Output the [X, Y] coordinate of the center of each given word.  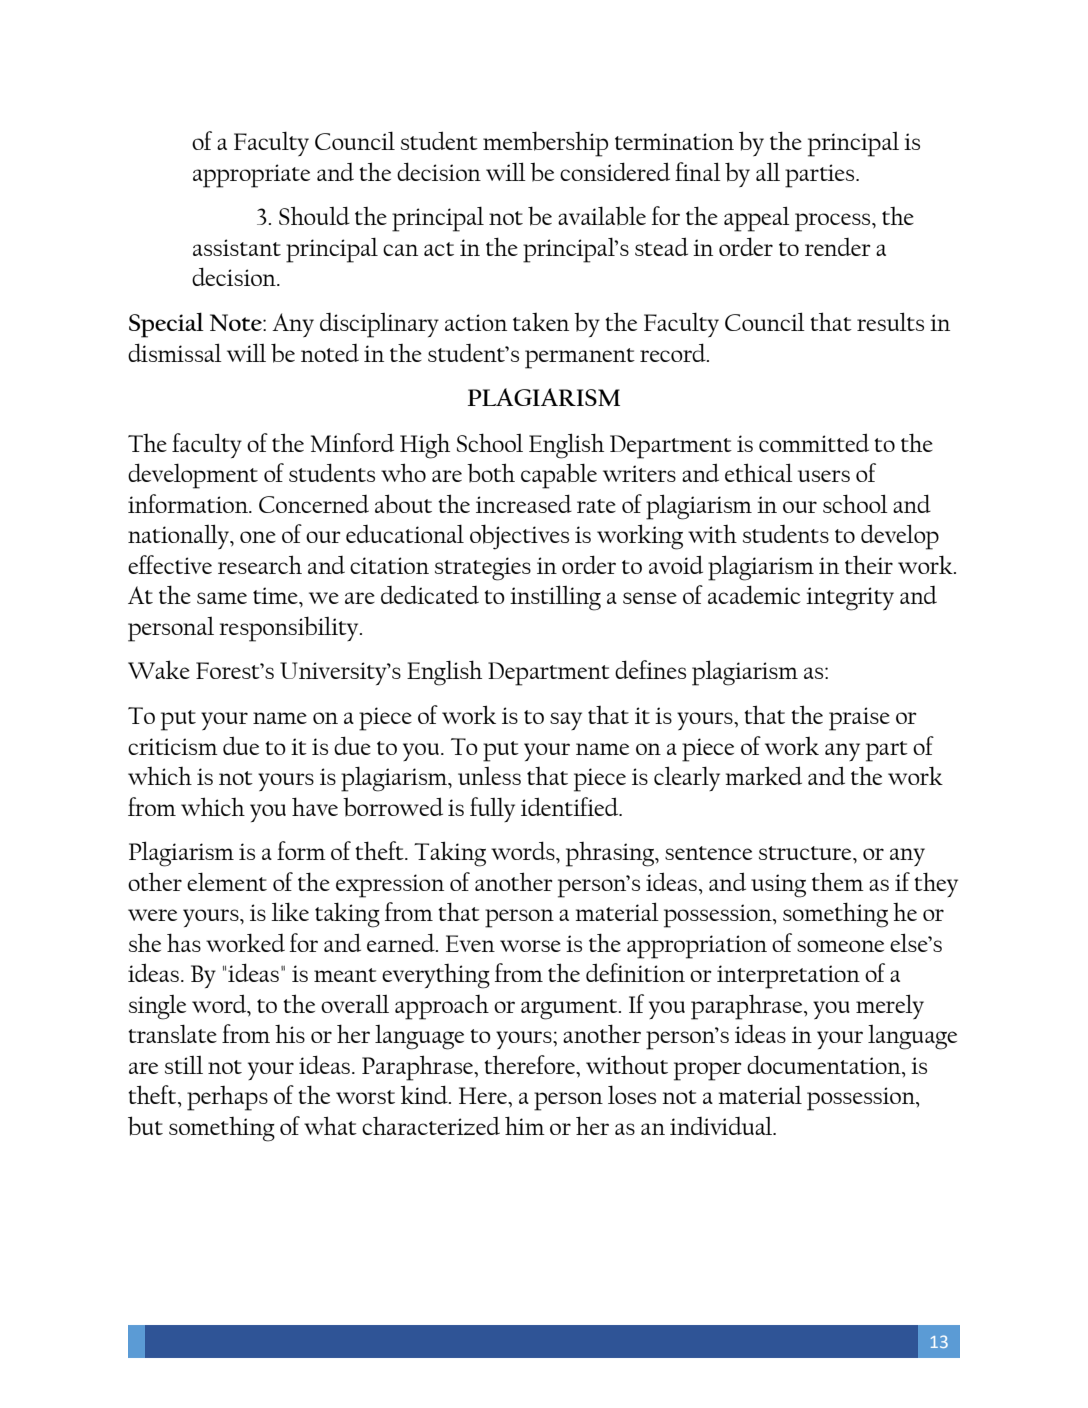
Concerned [314, 504]
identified [571, 806]
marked [764, 775]
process [834, 222]
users [824, 476]
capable [559, 476]
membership [545, 144]
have [315, 806]
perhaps [227, 1098]
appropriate [251, 176]
